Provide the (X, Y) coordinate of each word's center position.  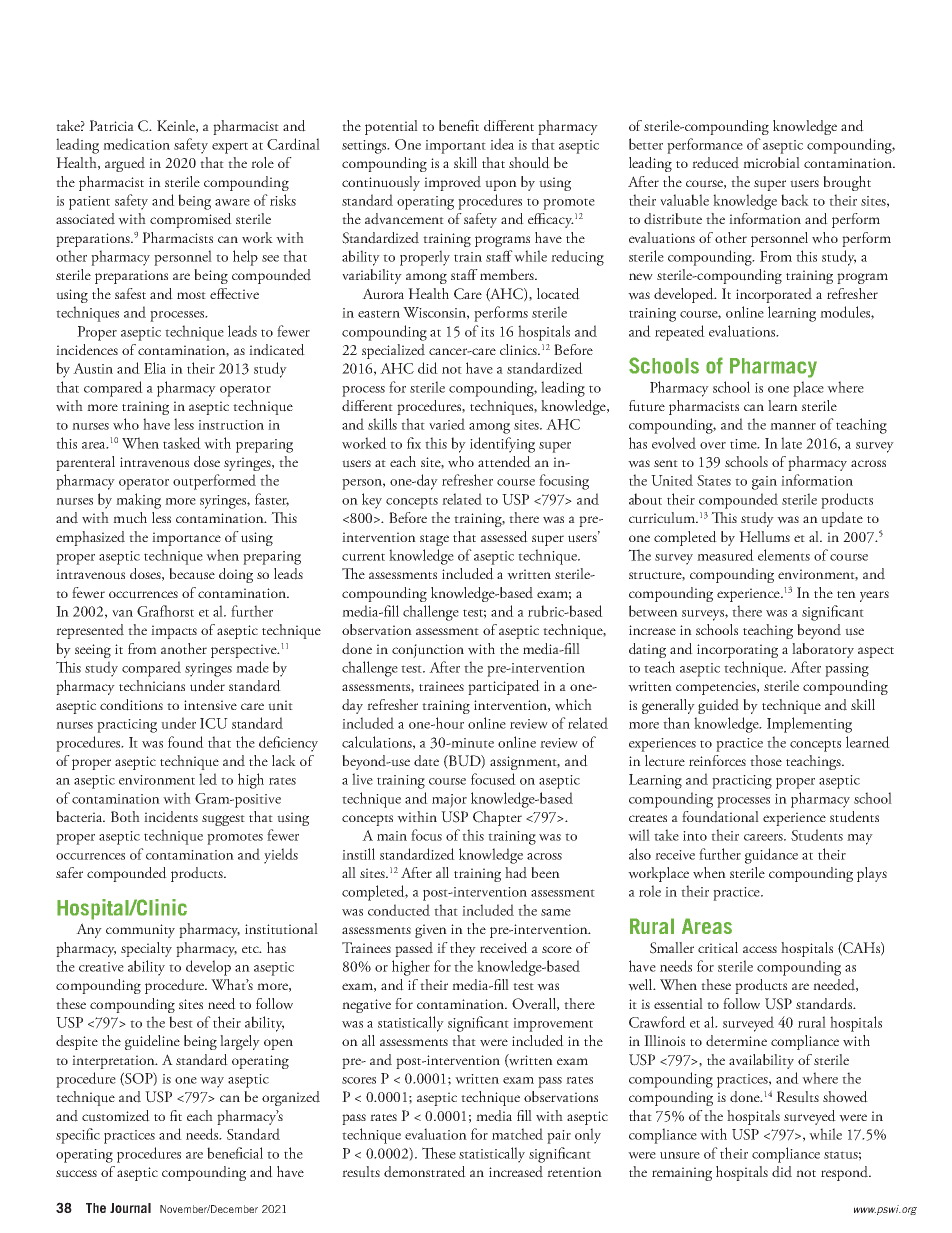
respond (846, 1173)
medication (136, 144)
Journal (130, 1208)
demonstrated (425, 1172)
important (455, 147)
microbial (771, 162)
